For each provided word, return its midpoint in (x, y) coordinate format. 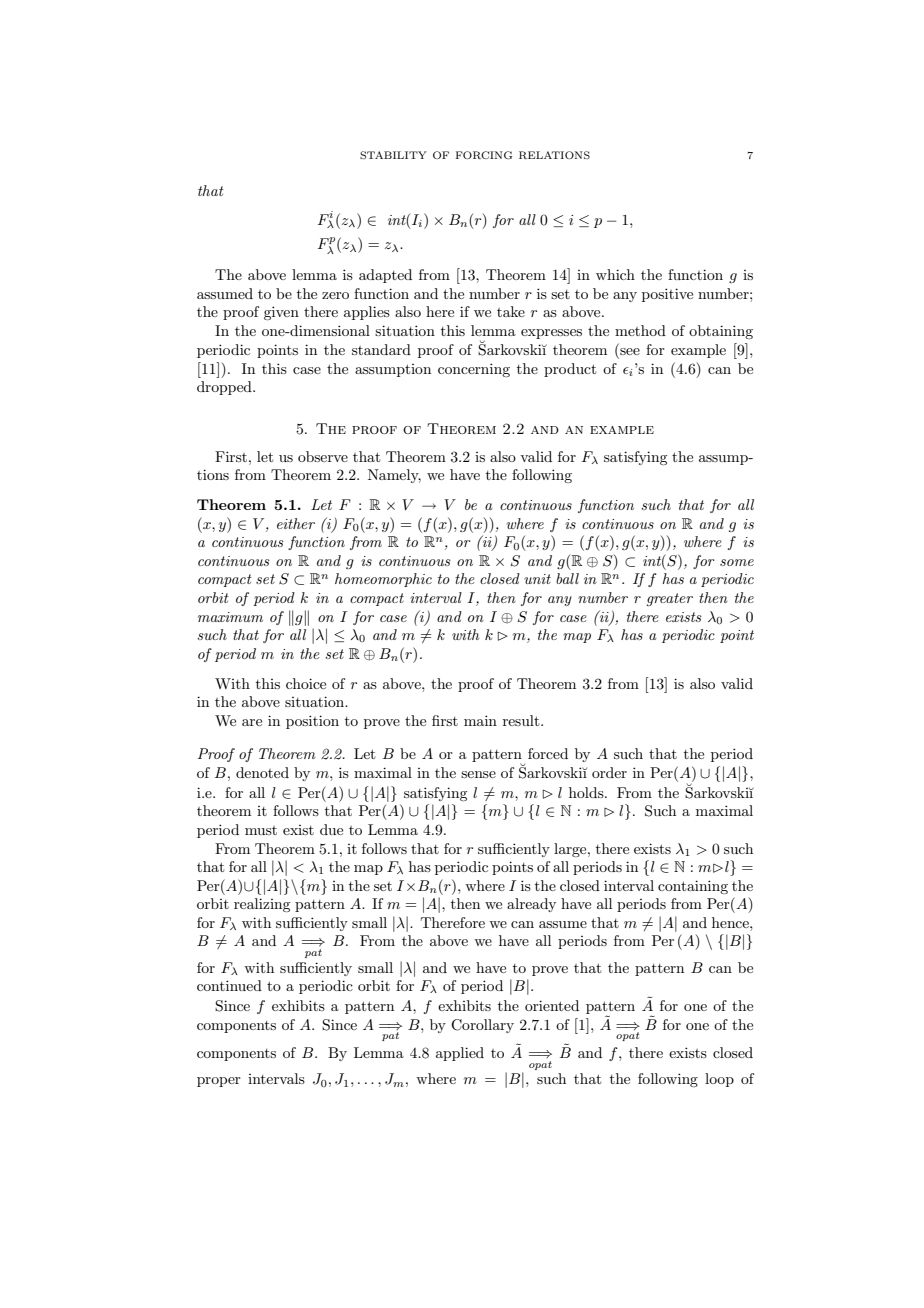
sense (478, 774)
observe (323, 456)
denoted (262, 772)
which (615, 274)
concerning (474, 370)
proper (219, 1082)
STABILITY (393, 155)
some (737, 562)
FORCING (484, 155)
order (609, 772)
